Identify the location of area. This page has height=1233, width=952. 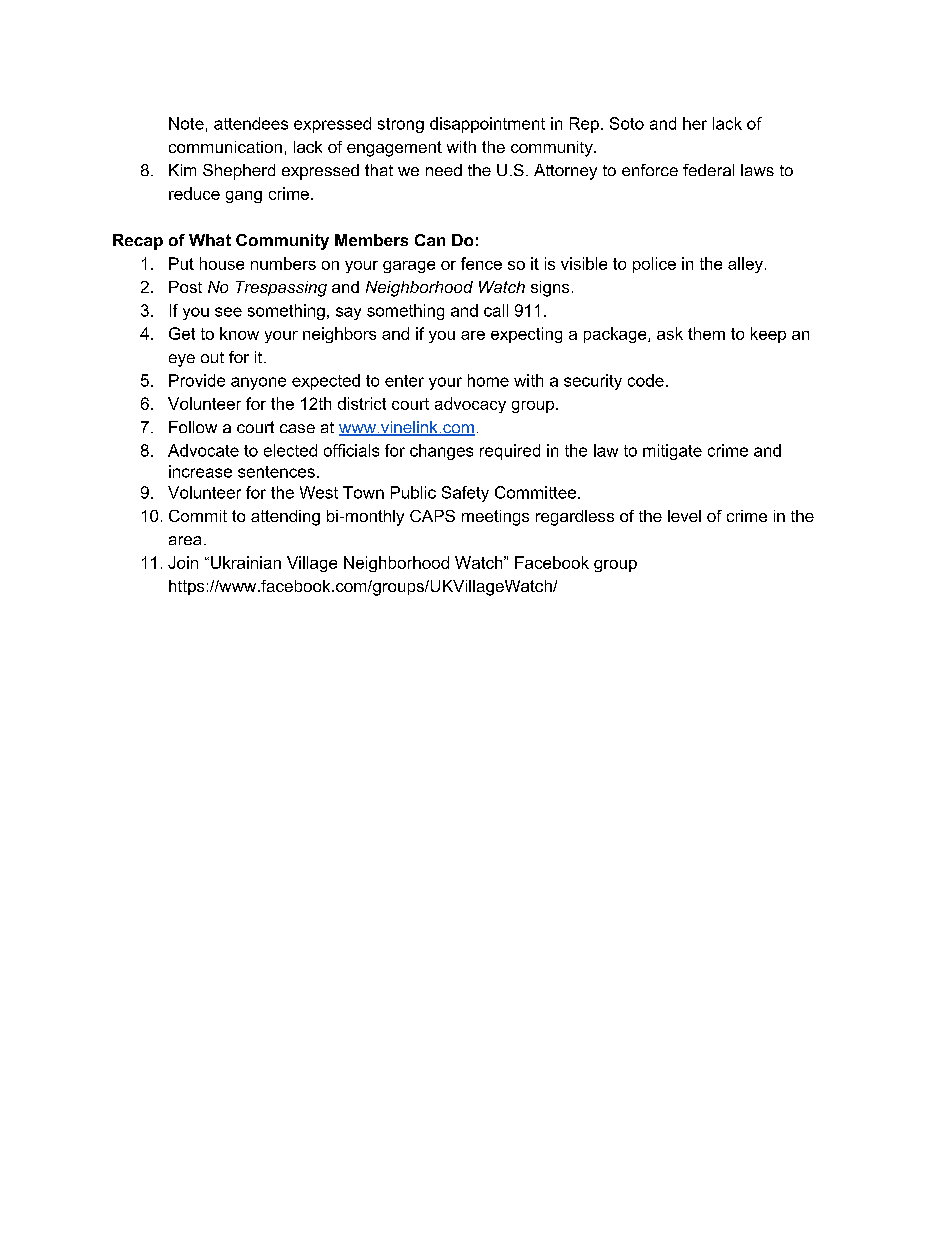
(185, 540).
